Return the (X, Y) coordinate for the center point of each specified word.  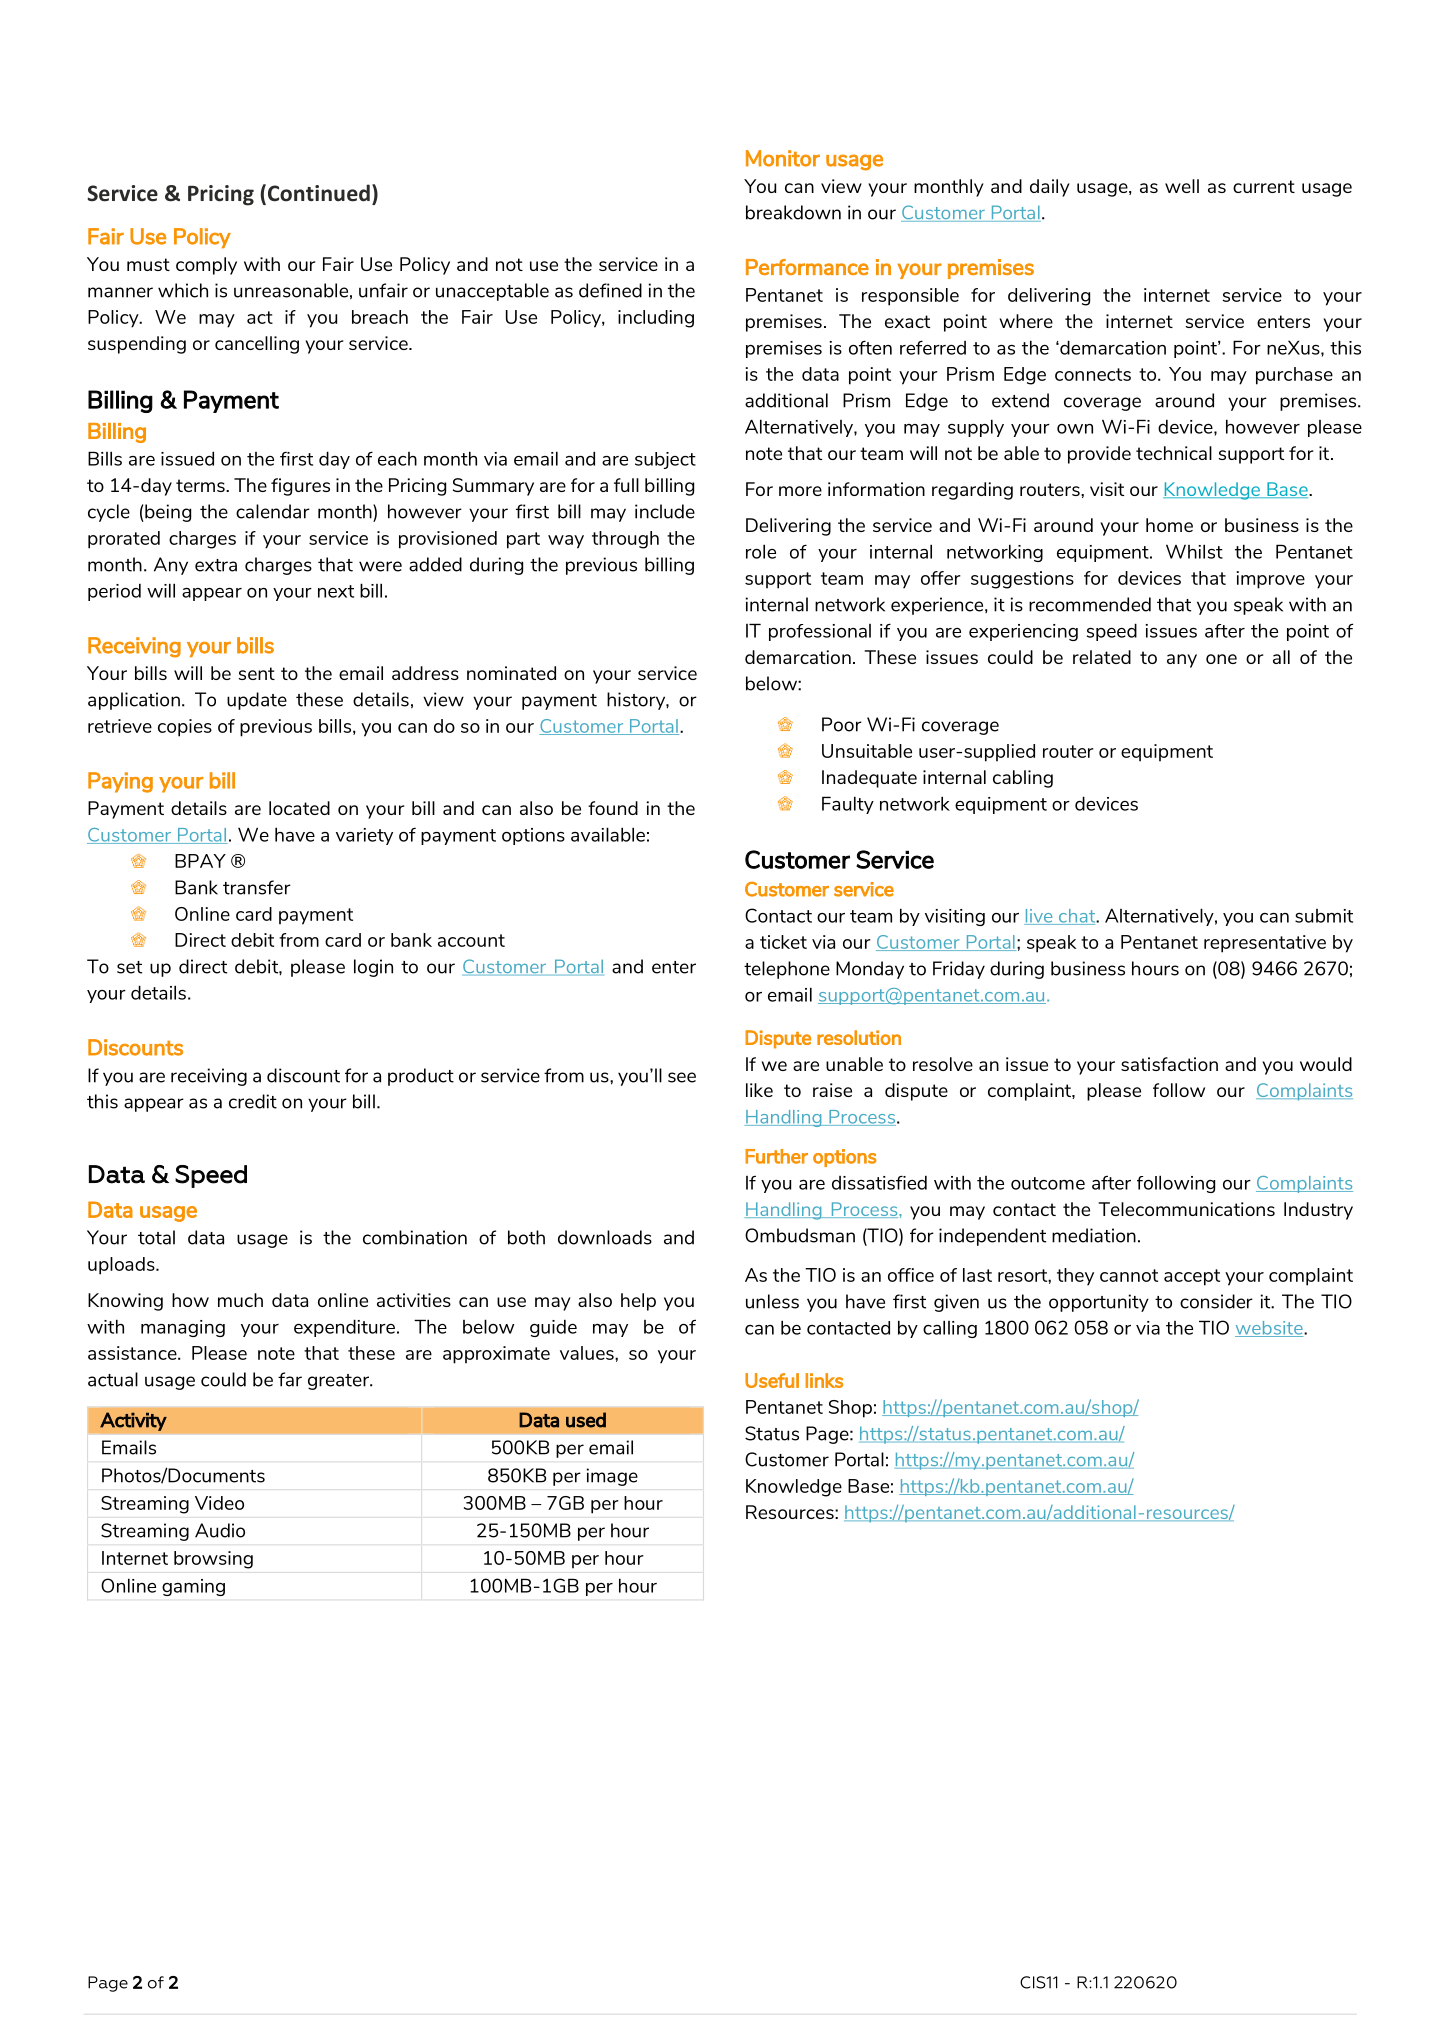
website (1270, 1329)
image (612, 1477)
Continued (319, 193)
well (1182, 186)
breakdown (793, 212)
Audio (220, 1530)
